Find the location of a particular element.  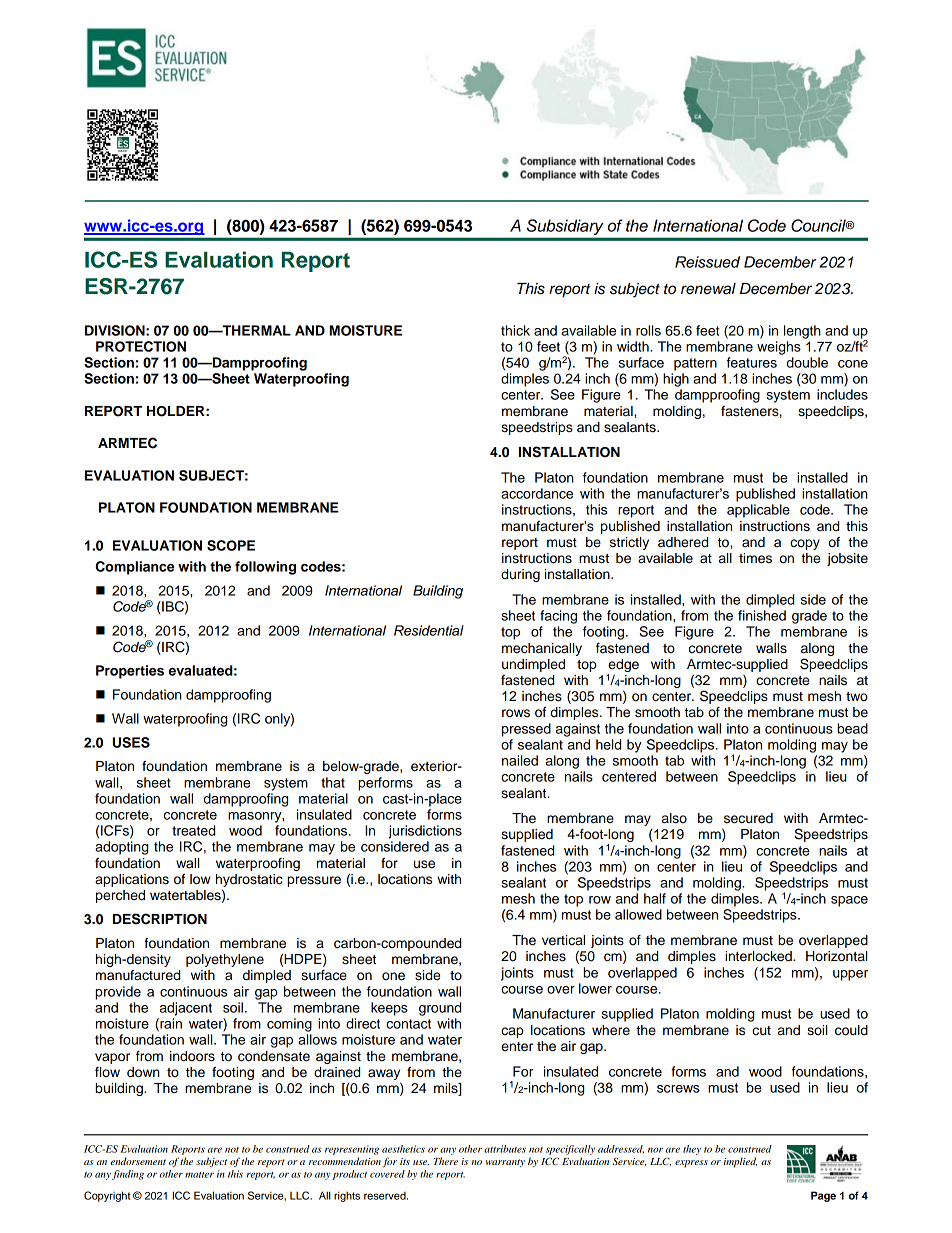

PROTECTION is located at coordinates (141, 346).
